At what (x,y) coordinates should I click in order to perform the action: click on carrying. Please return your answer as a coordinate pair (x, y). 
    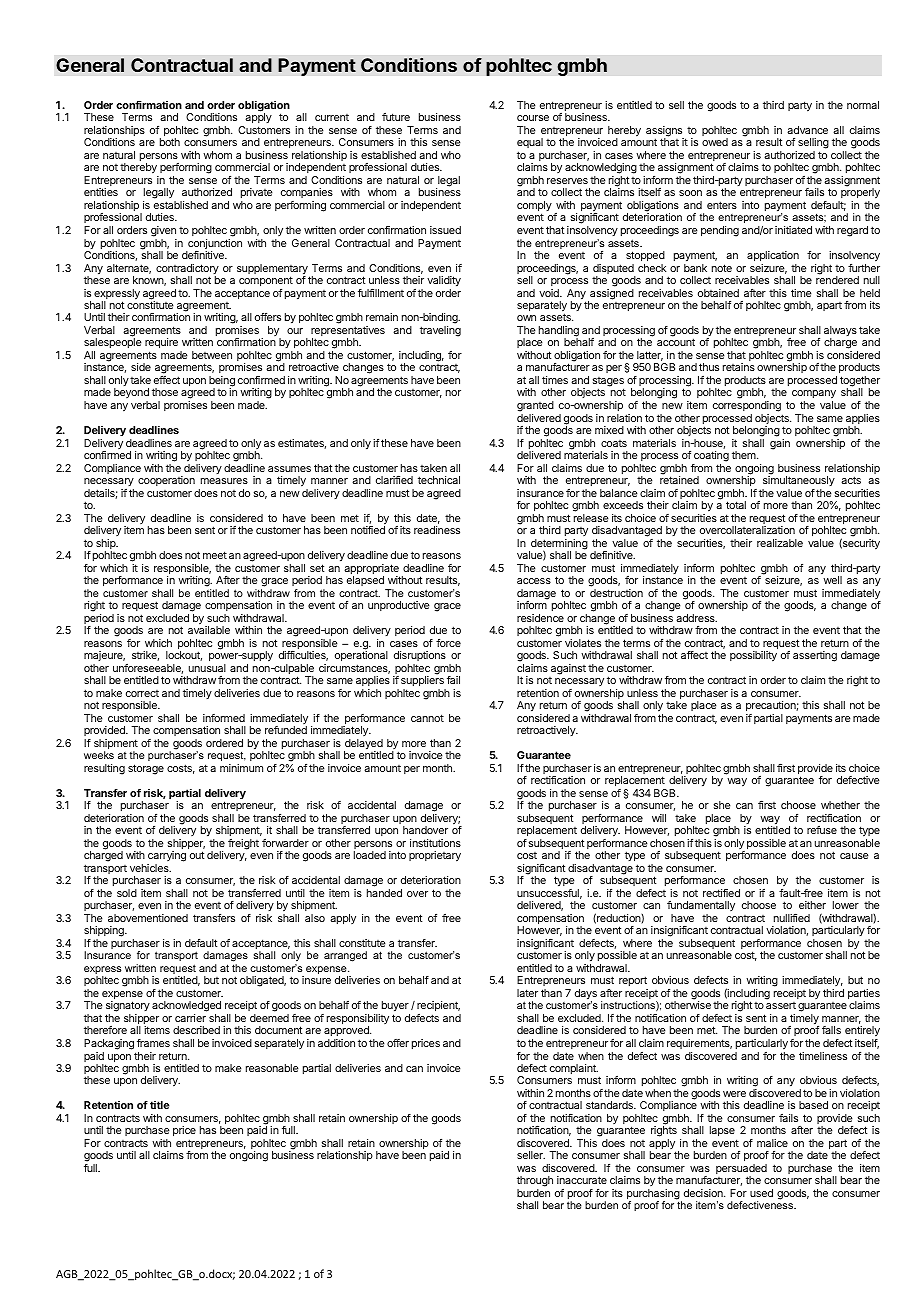
    Looking at the image, I should click on (166, 858).
